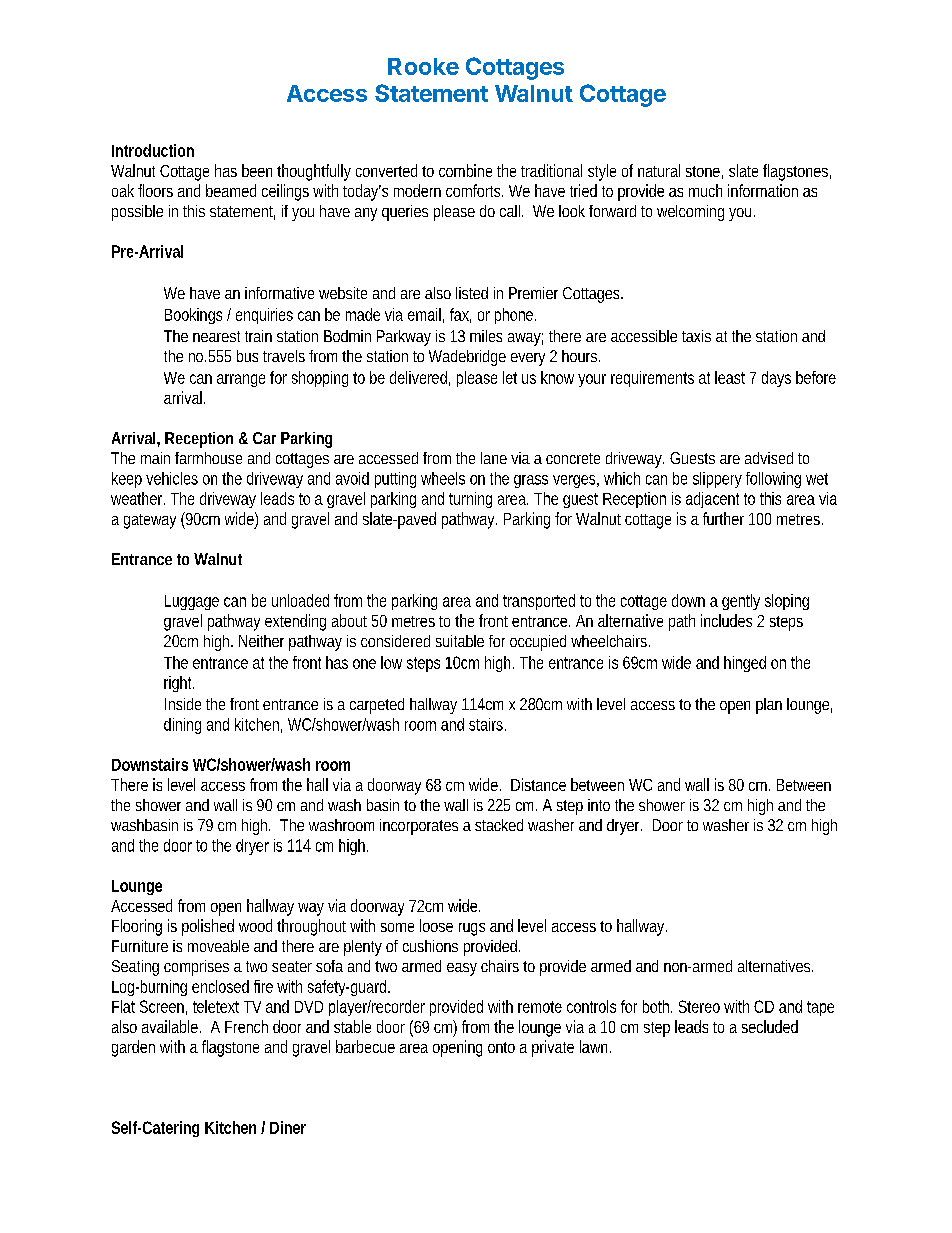  I want to click on dining, so click(182, 726).
